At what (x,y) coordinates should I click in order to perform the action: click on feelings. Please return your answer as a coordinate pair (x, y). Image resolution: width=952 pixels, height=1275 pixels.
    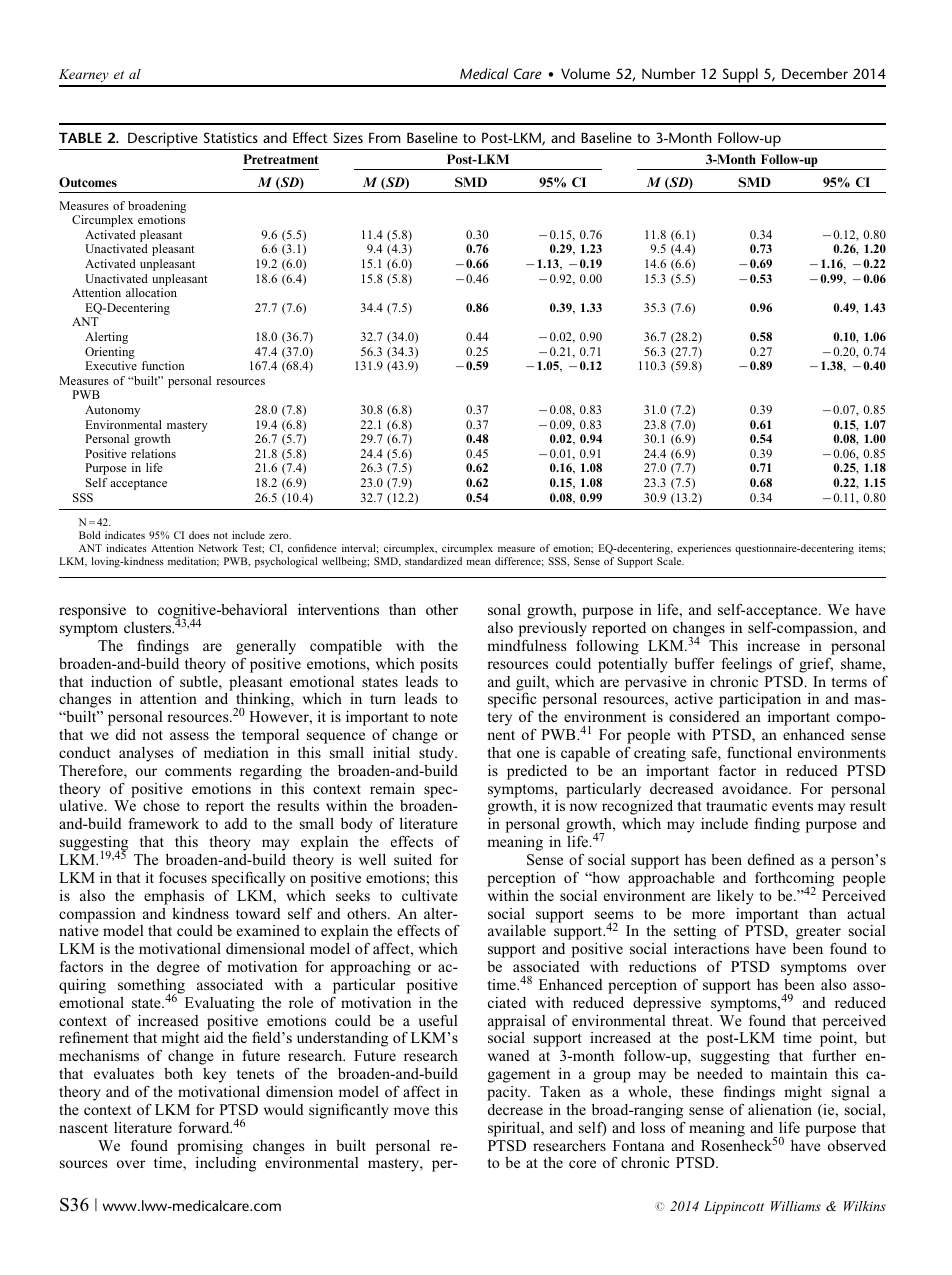
    Looking at the image, I should click on (746, 665).
